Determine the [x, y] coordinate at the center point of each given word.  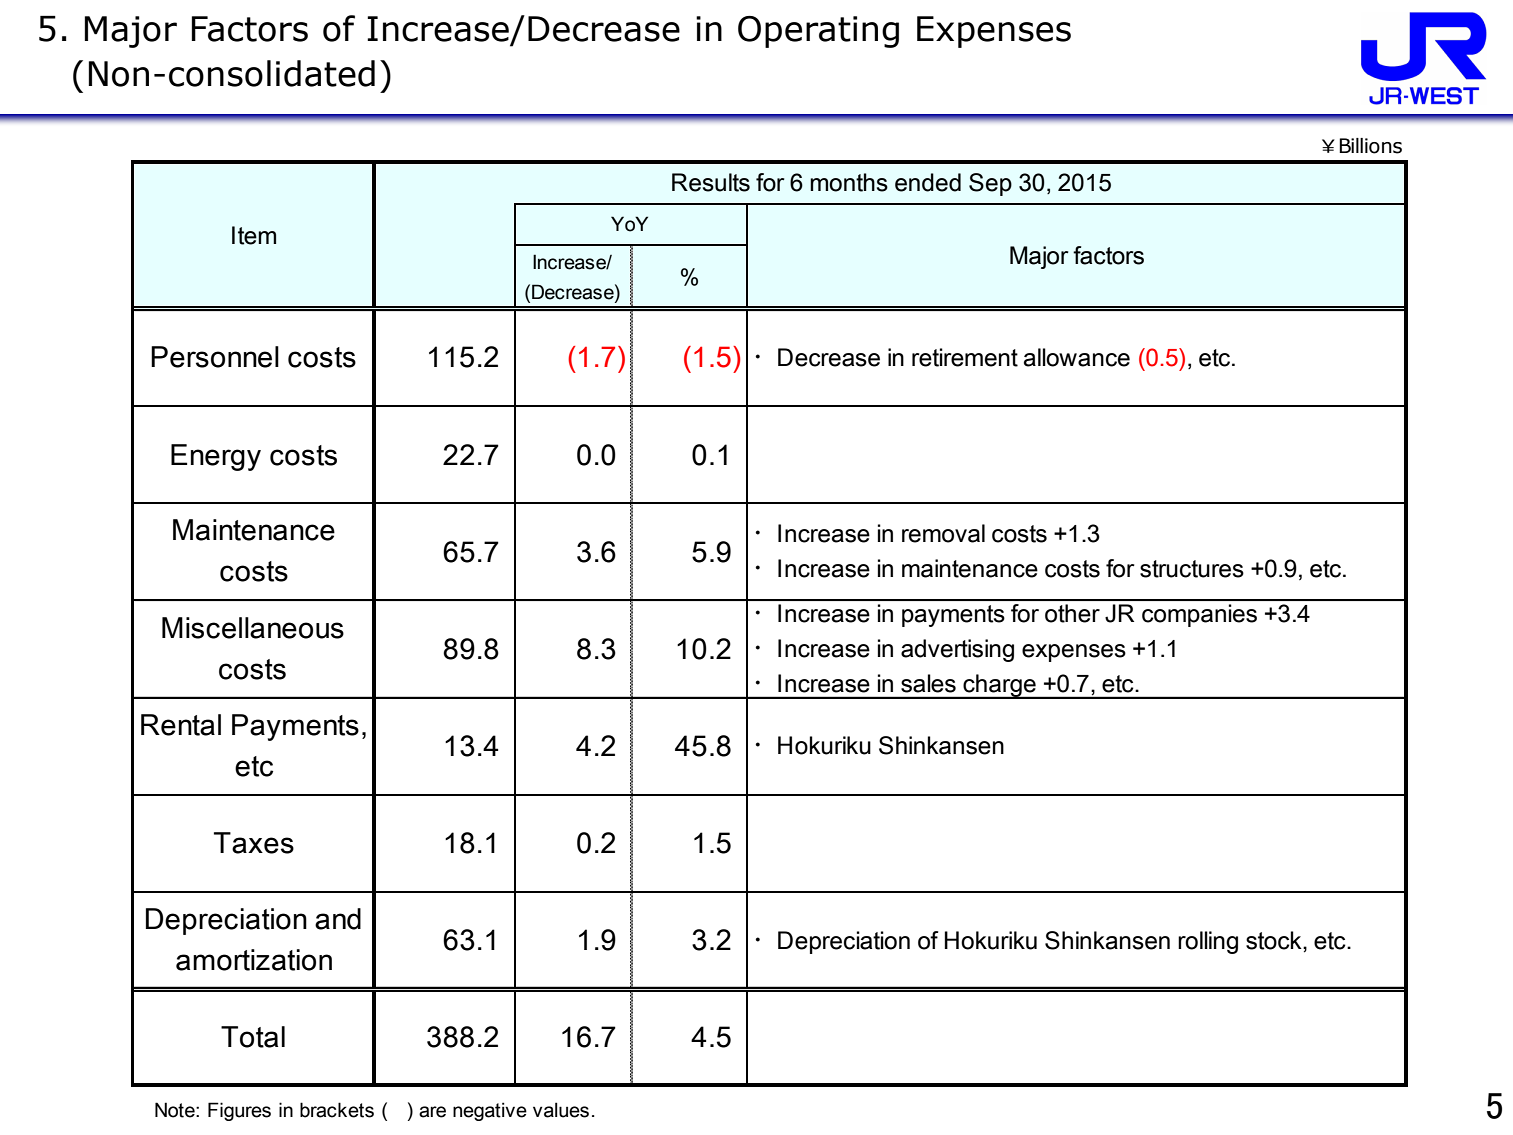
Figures [239, 1111]
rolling [1208, 942]
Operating [818, 32]
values [561, 1110]
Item [254, 235]
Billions [1370, 146]
